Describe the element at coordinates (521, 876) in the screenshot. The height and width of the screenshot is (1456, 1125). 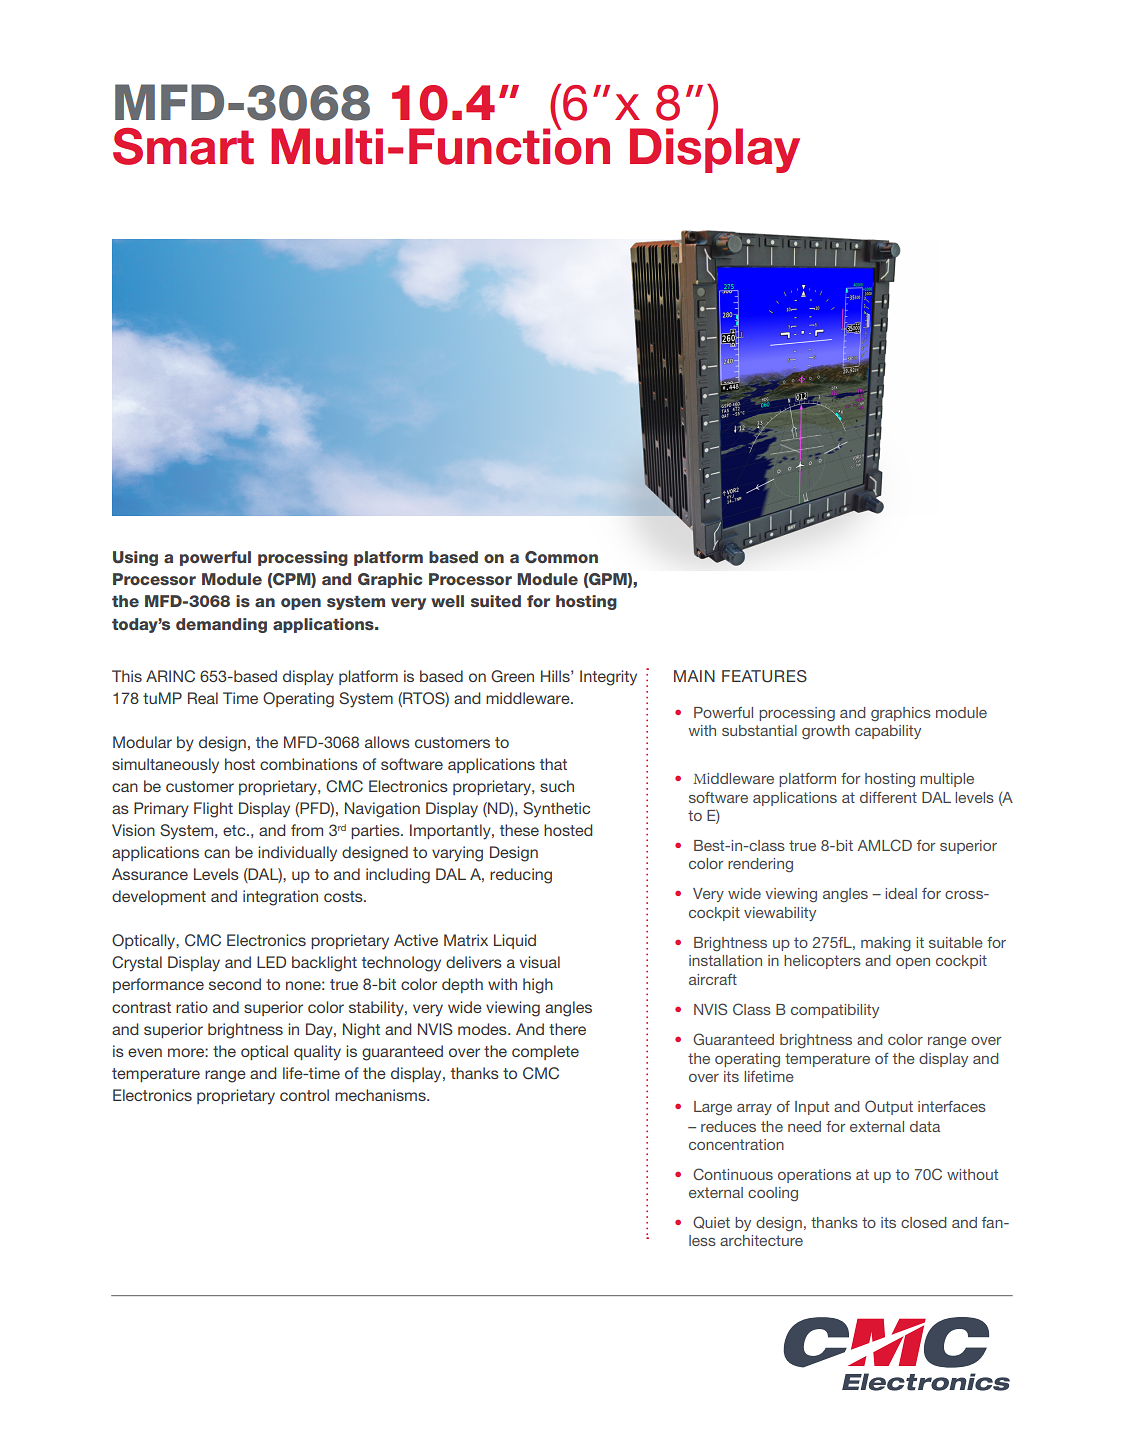
I see `reducing` at that location.
